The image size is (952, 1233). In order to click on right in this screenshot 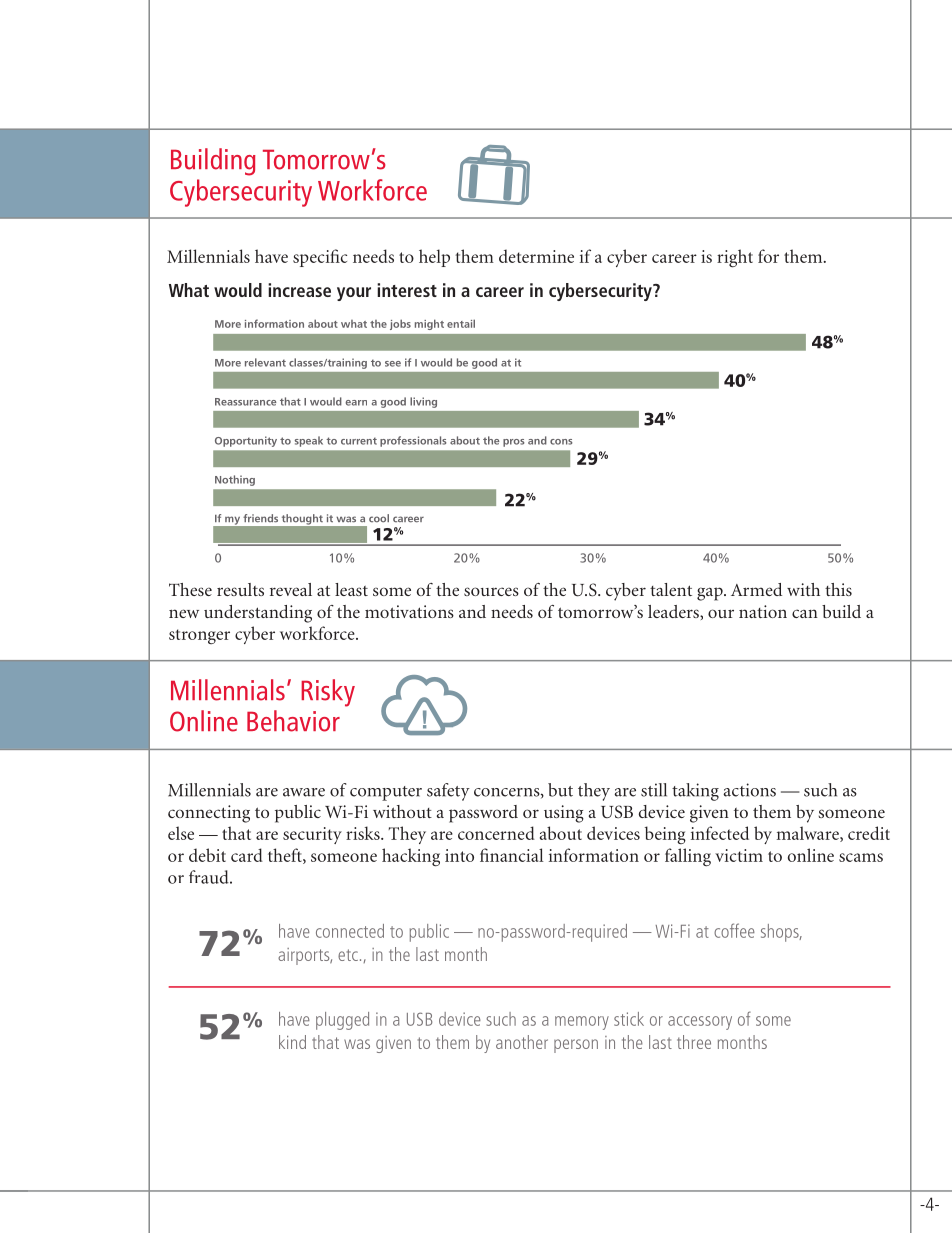, I will do `click(735, 258)`.
